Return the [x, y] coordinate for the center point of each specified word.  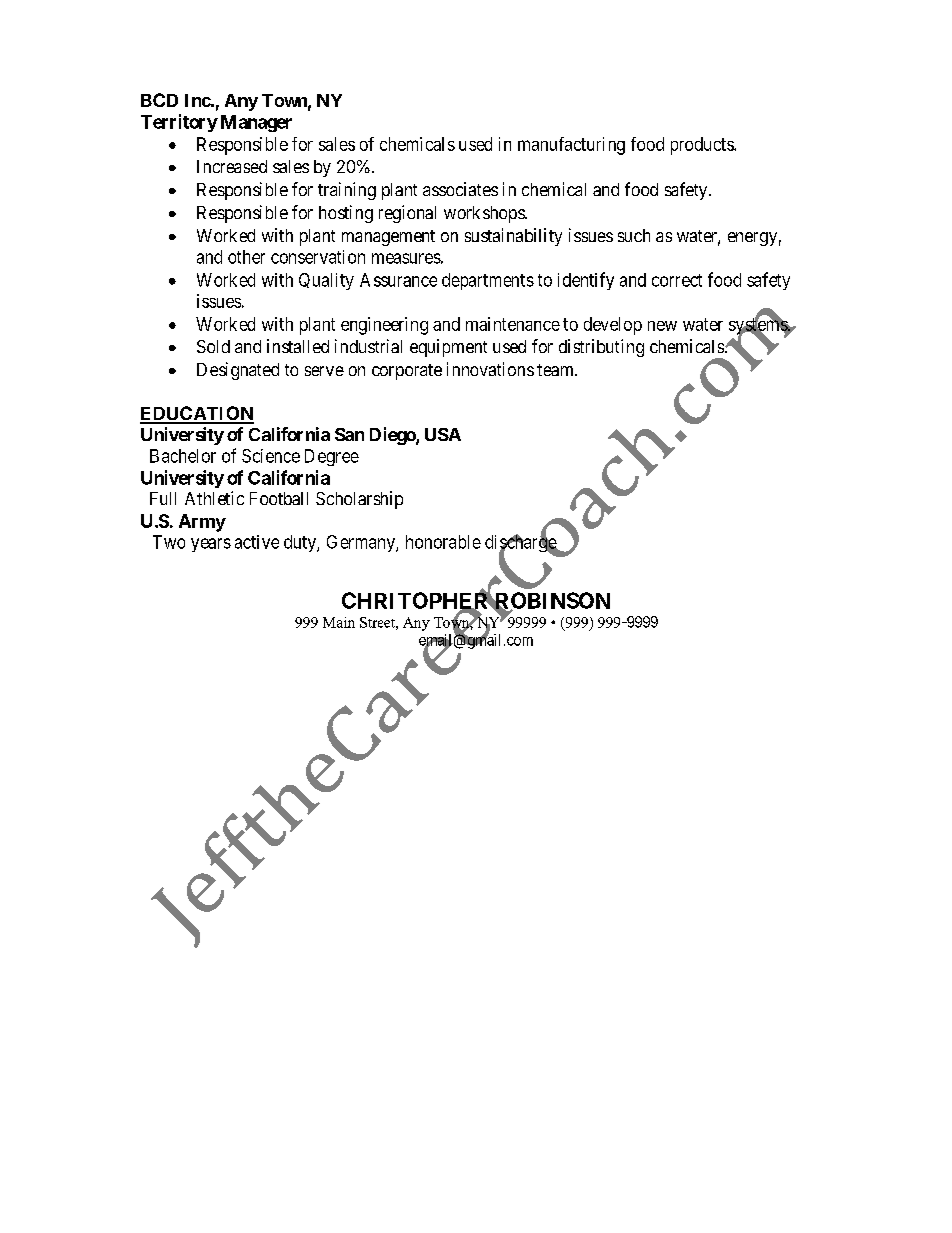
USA [443, 434]
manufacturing [571, 146]
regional [407, 214]
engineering [384, 326]
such [634, 235]
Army [202, 523]
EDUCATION [197, 414]
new [662, 326]
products [703, 146]
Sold [213, 346]
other [246, 257]
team [556, 370]
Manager [256, 123]
